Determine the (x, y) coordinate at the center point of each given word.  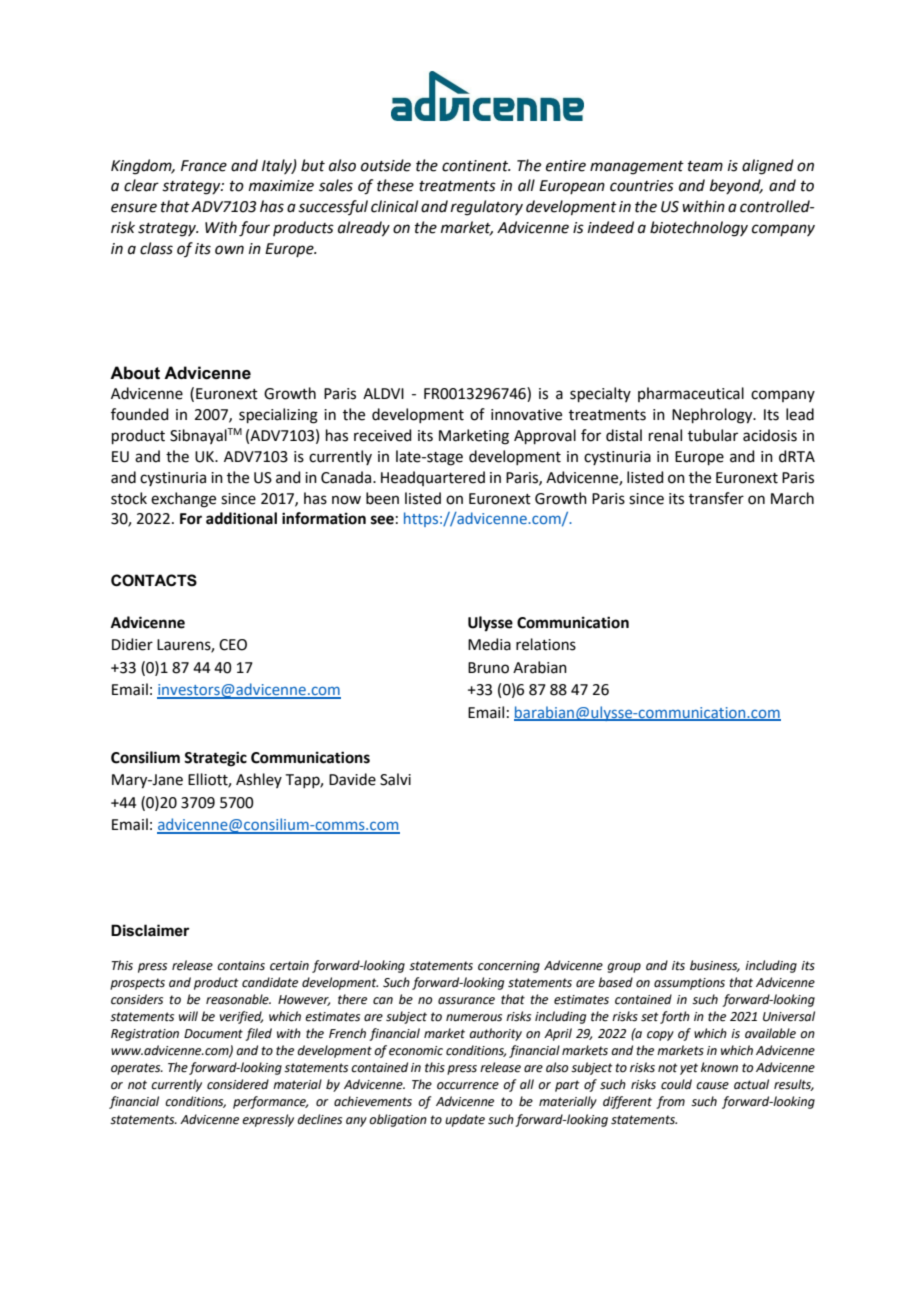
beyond (736, 186)
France (204, 166)
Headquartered (433, 478)
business (715, 966)
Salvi (395, 779)
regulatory (487, 208)
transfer (716, 498)
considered (238, 1084)
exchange (183, 500)
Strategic (215, 759)
